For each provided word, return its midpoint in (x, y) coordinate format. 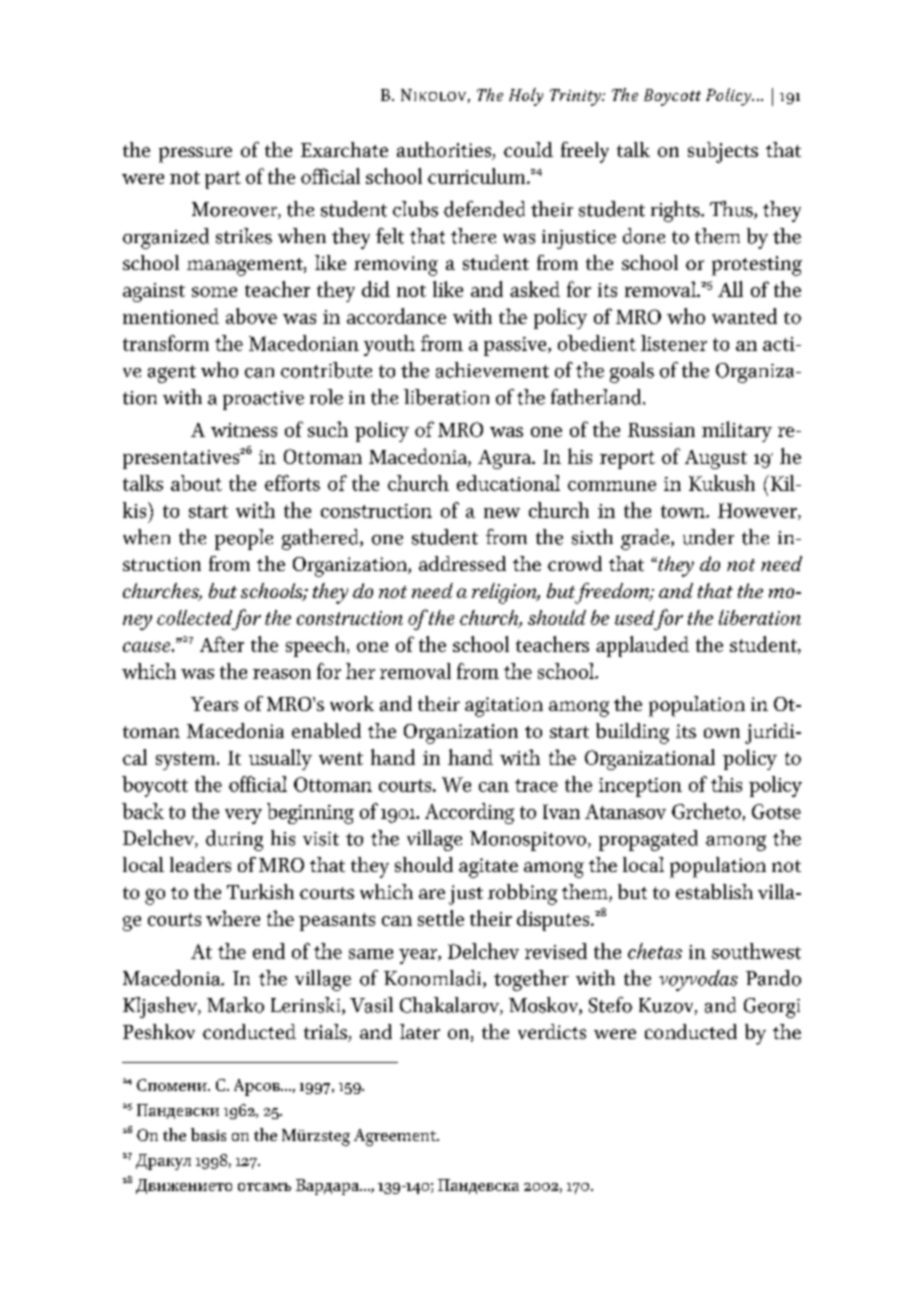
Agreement (396, 1137)
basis (208, 1134)
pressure (195, 155)
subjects (723, 152)
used (634, 617)
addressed (462, 563)
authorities (445, 151)
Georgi (772, 1008)
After (222, 644)
